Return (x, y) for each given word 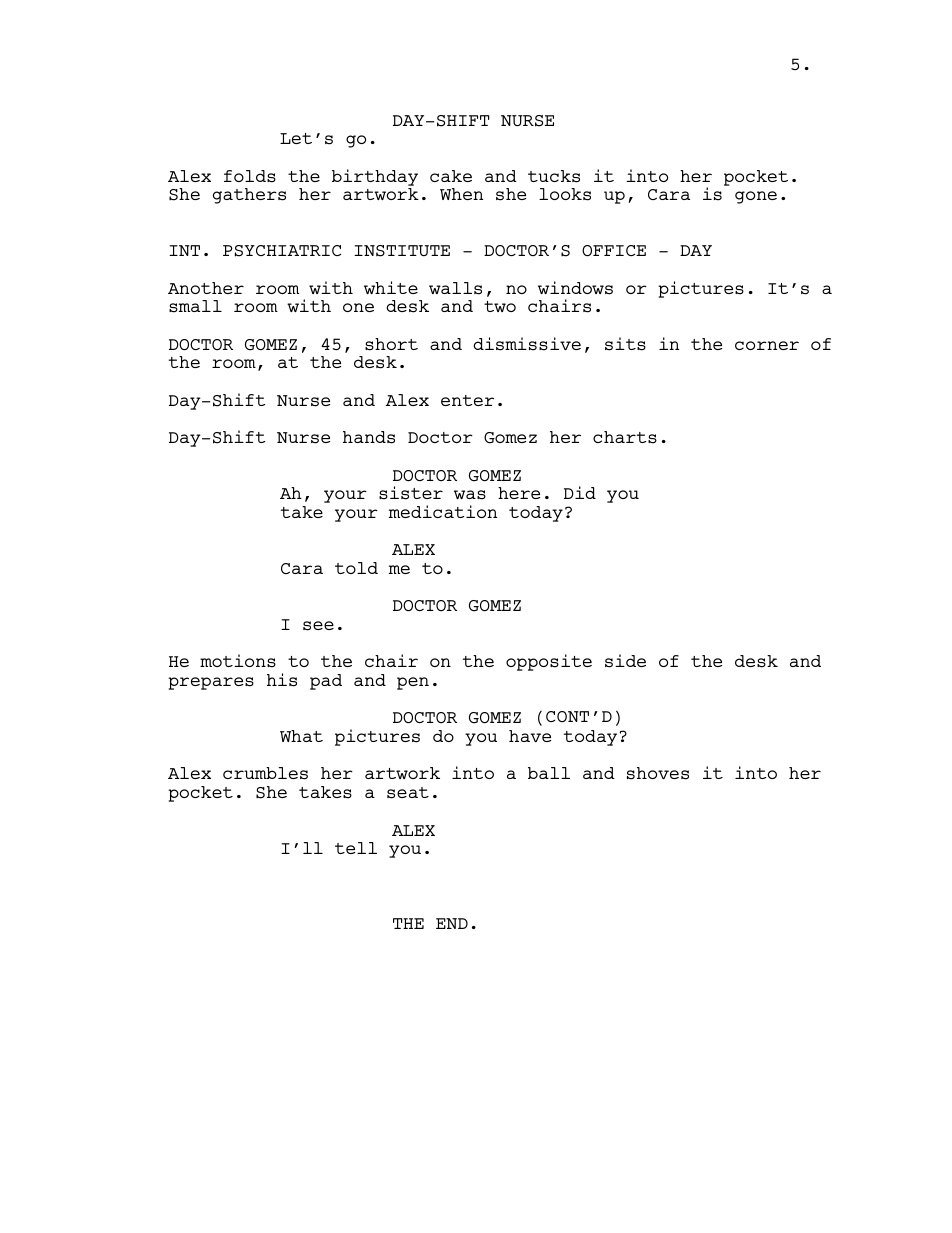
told (356, 568)
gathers (249, 196)
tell (356, 848)
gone (756, 197)
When (461, 194)
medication (443, 511)
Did (580, 492)
